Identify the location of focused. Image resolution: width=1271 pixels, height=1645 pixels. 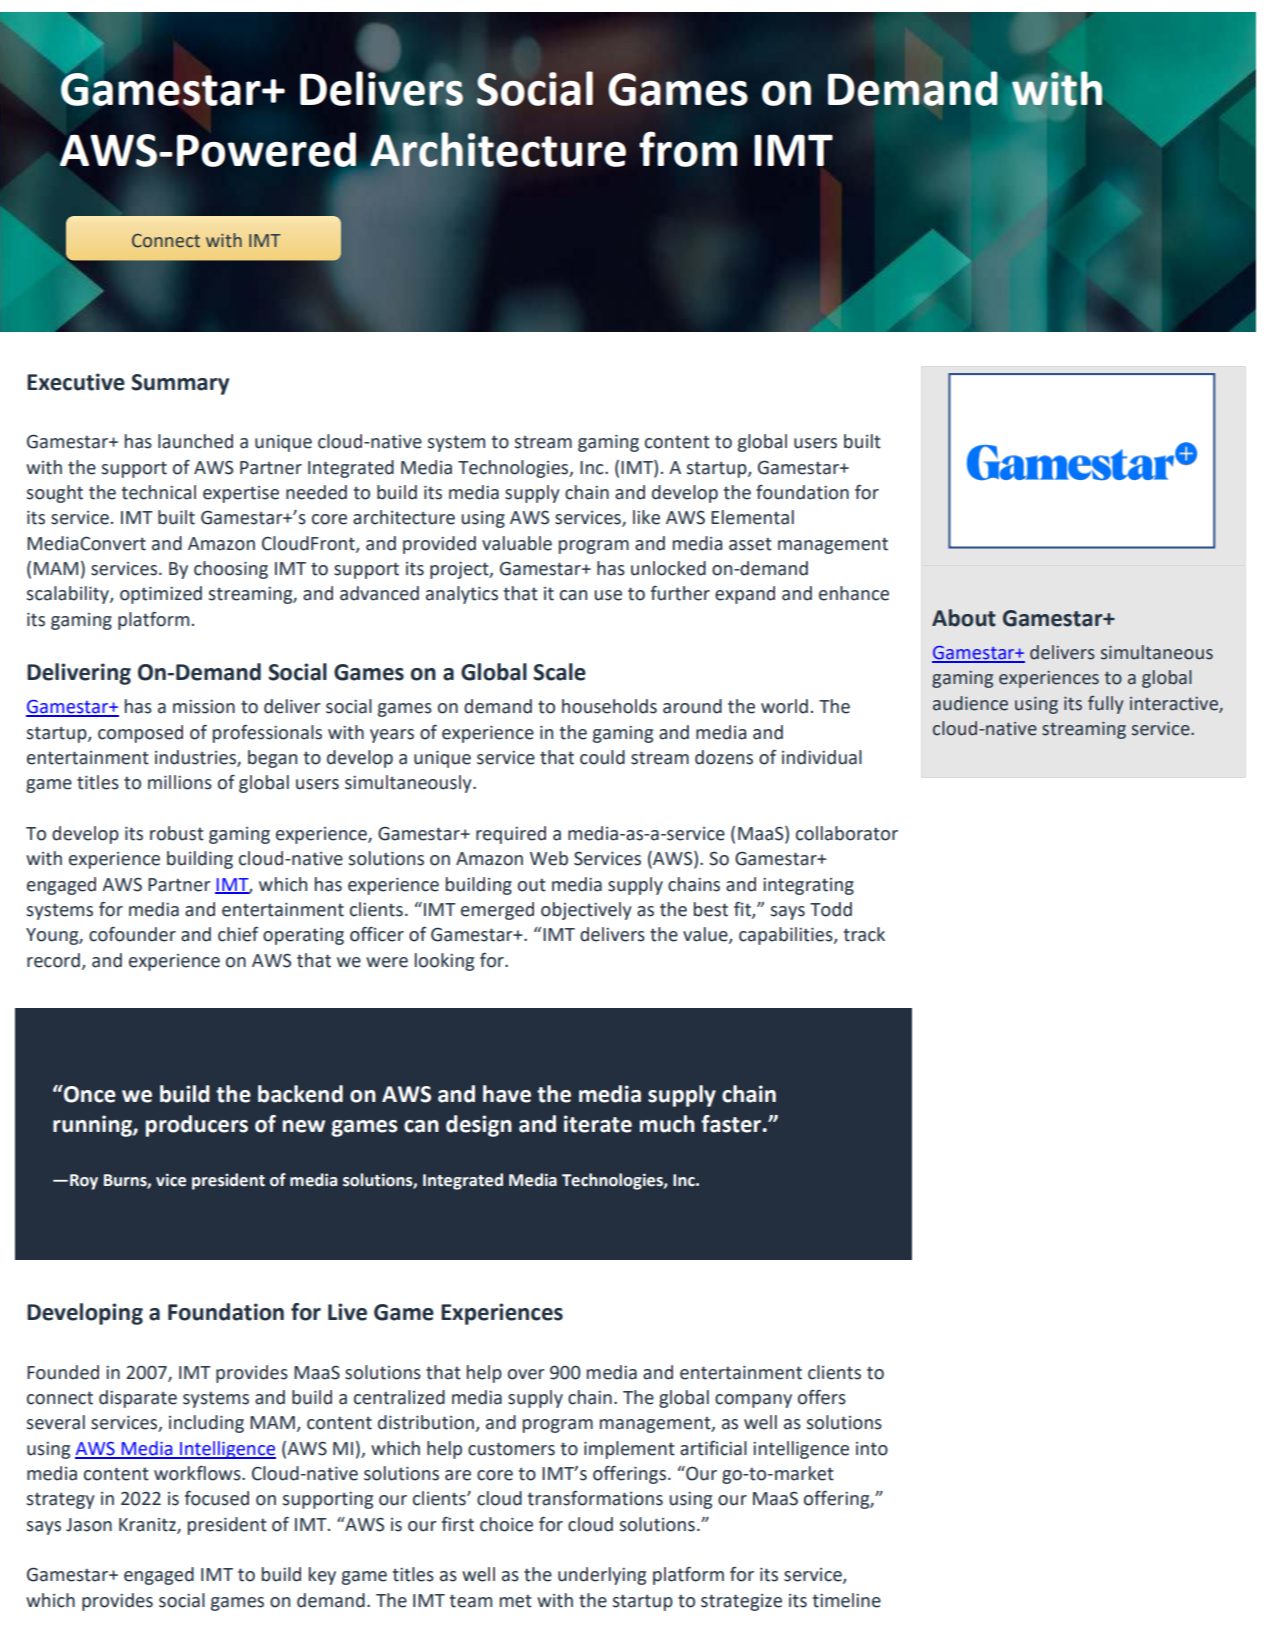
(217, 1498).
